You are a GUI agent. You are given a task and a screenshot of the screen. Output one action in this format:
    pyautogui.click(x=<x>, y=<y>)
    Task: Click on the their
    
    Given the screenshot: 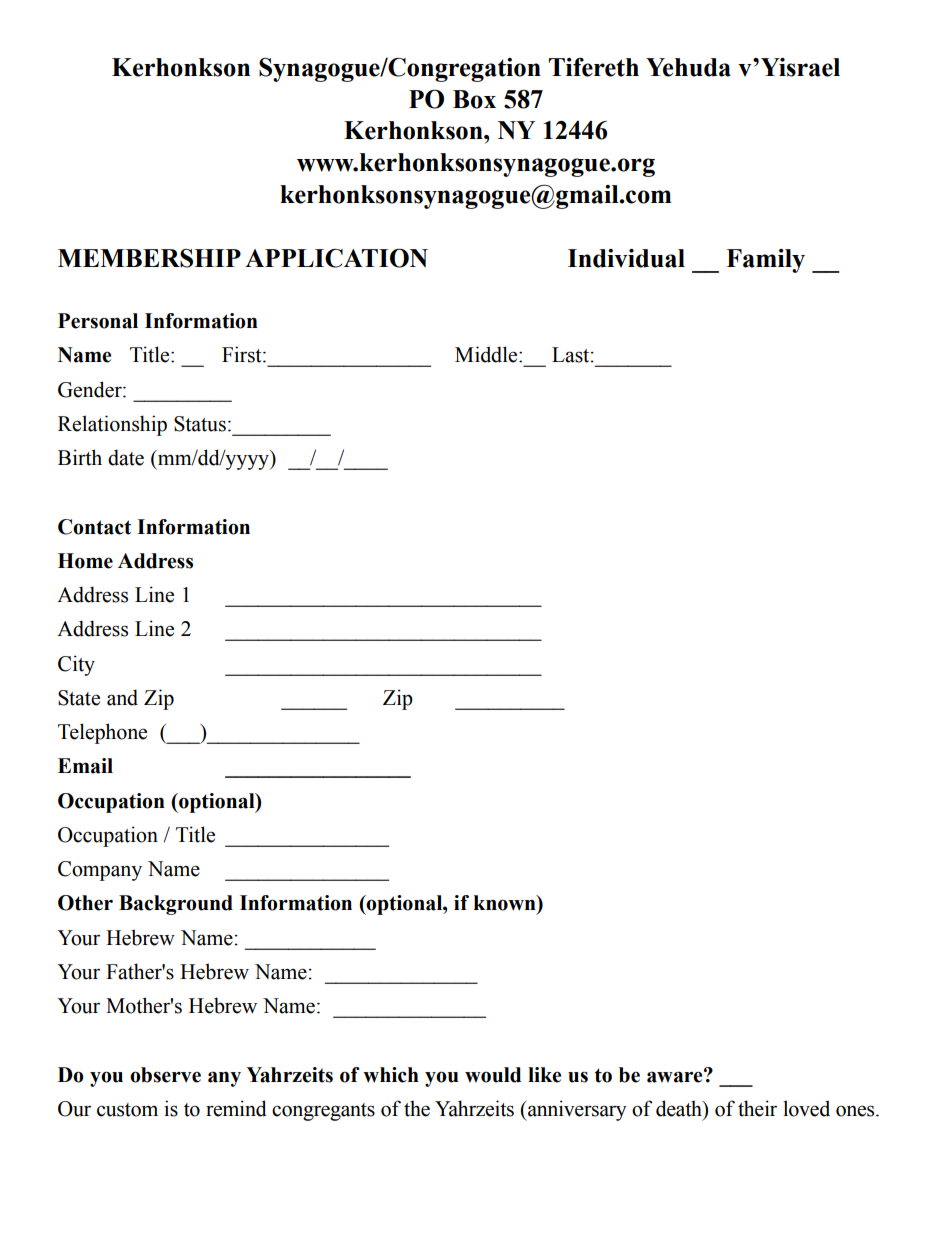 What is the action you would take?
    pyautogui.click(x=757, y=1108)
